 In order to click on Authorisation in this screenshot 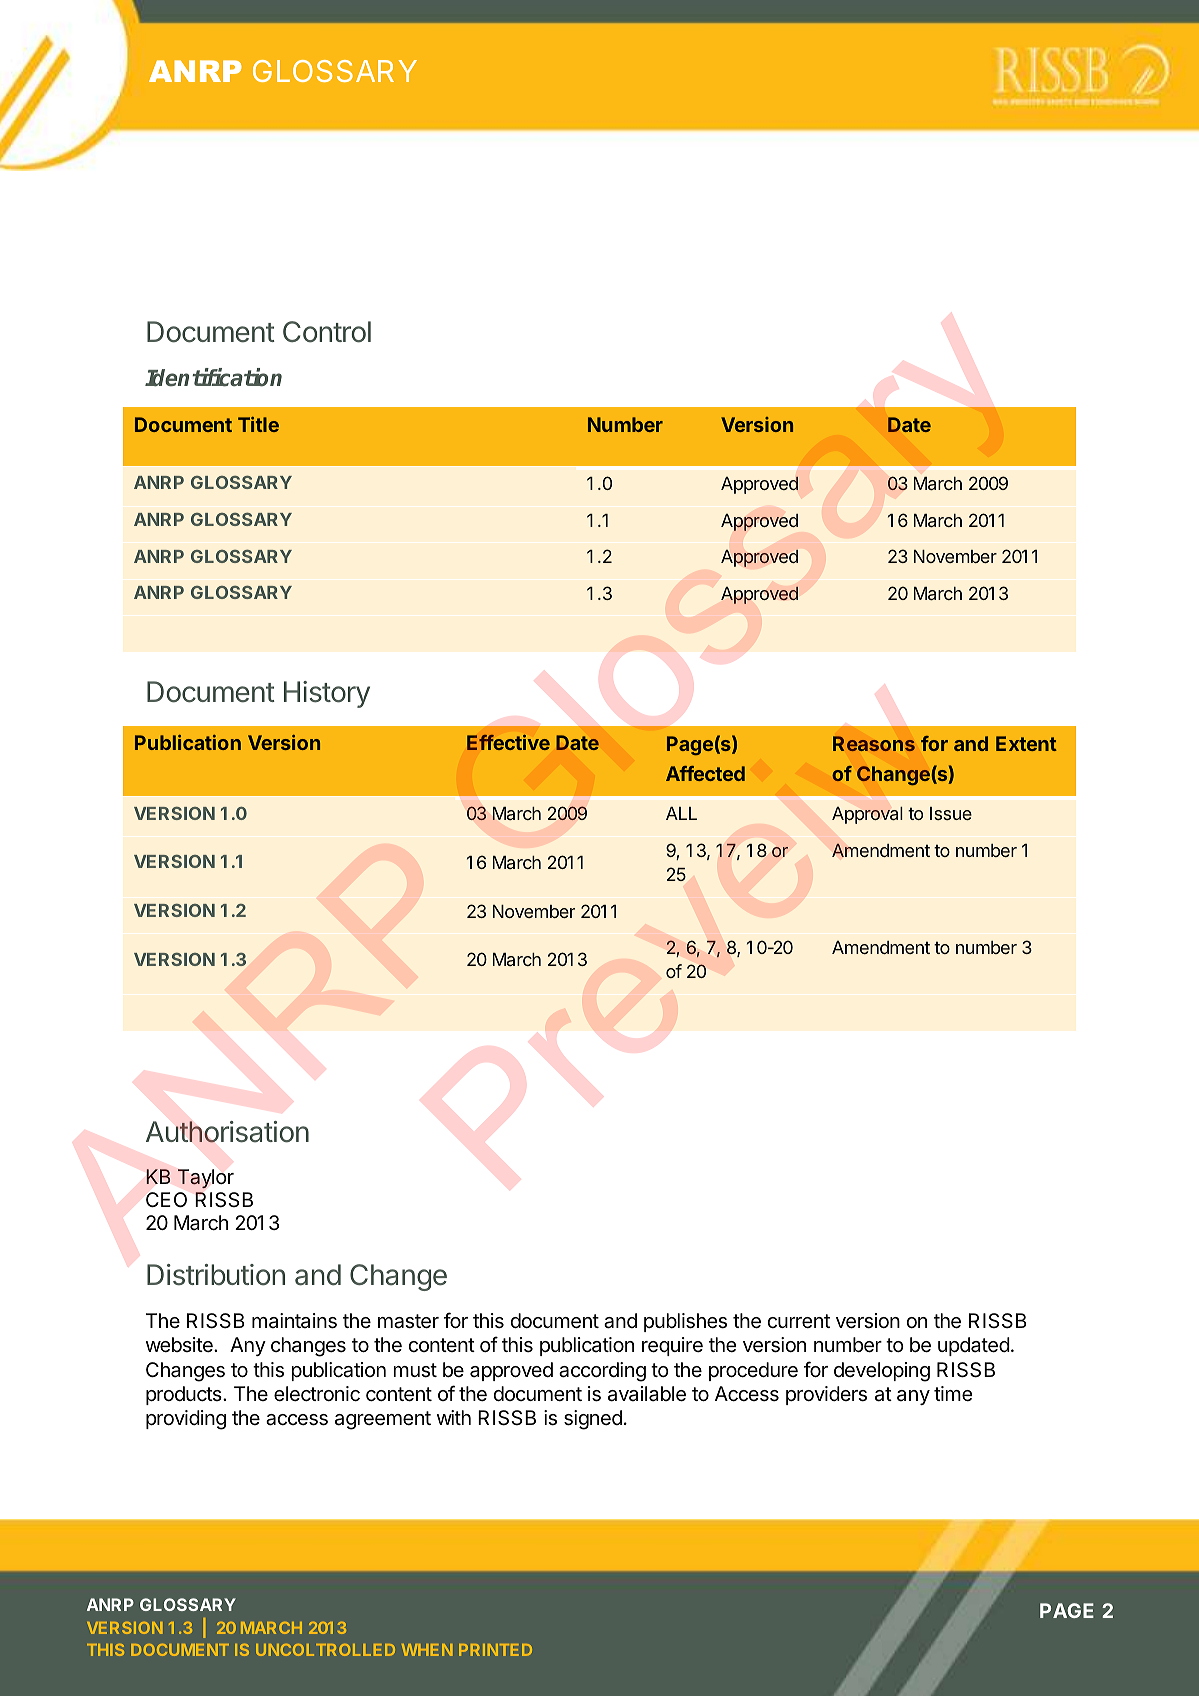, I will do `click(227, 1132)`.
